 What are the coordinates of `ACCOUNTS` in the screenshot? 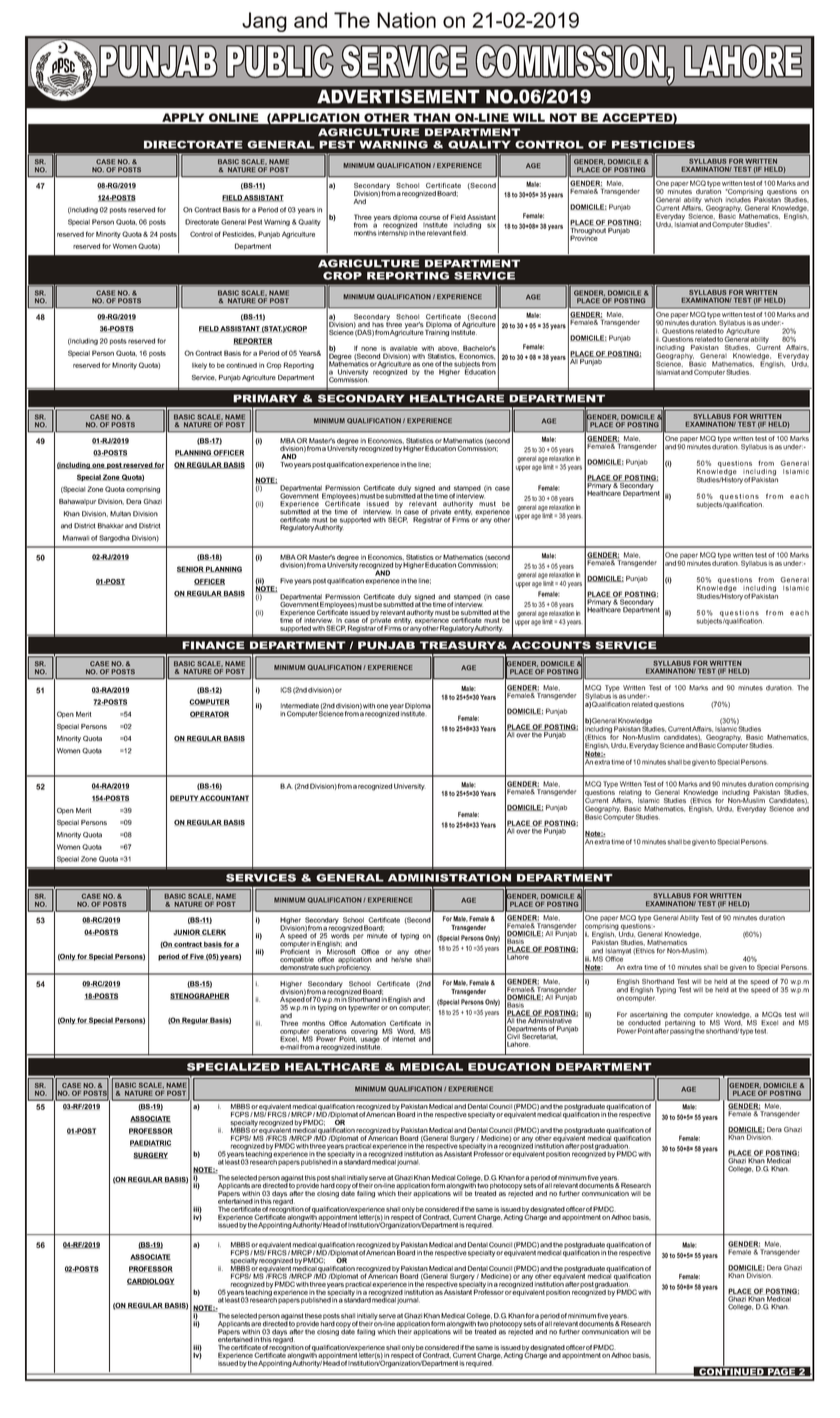 It's located at (551, 645).
